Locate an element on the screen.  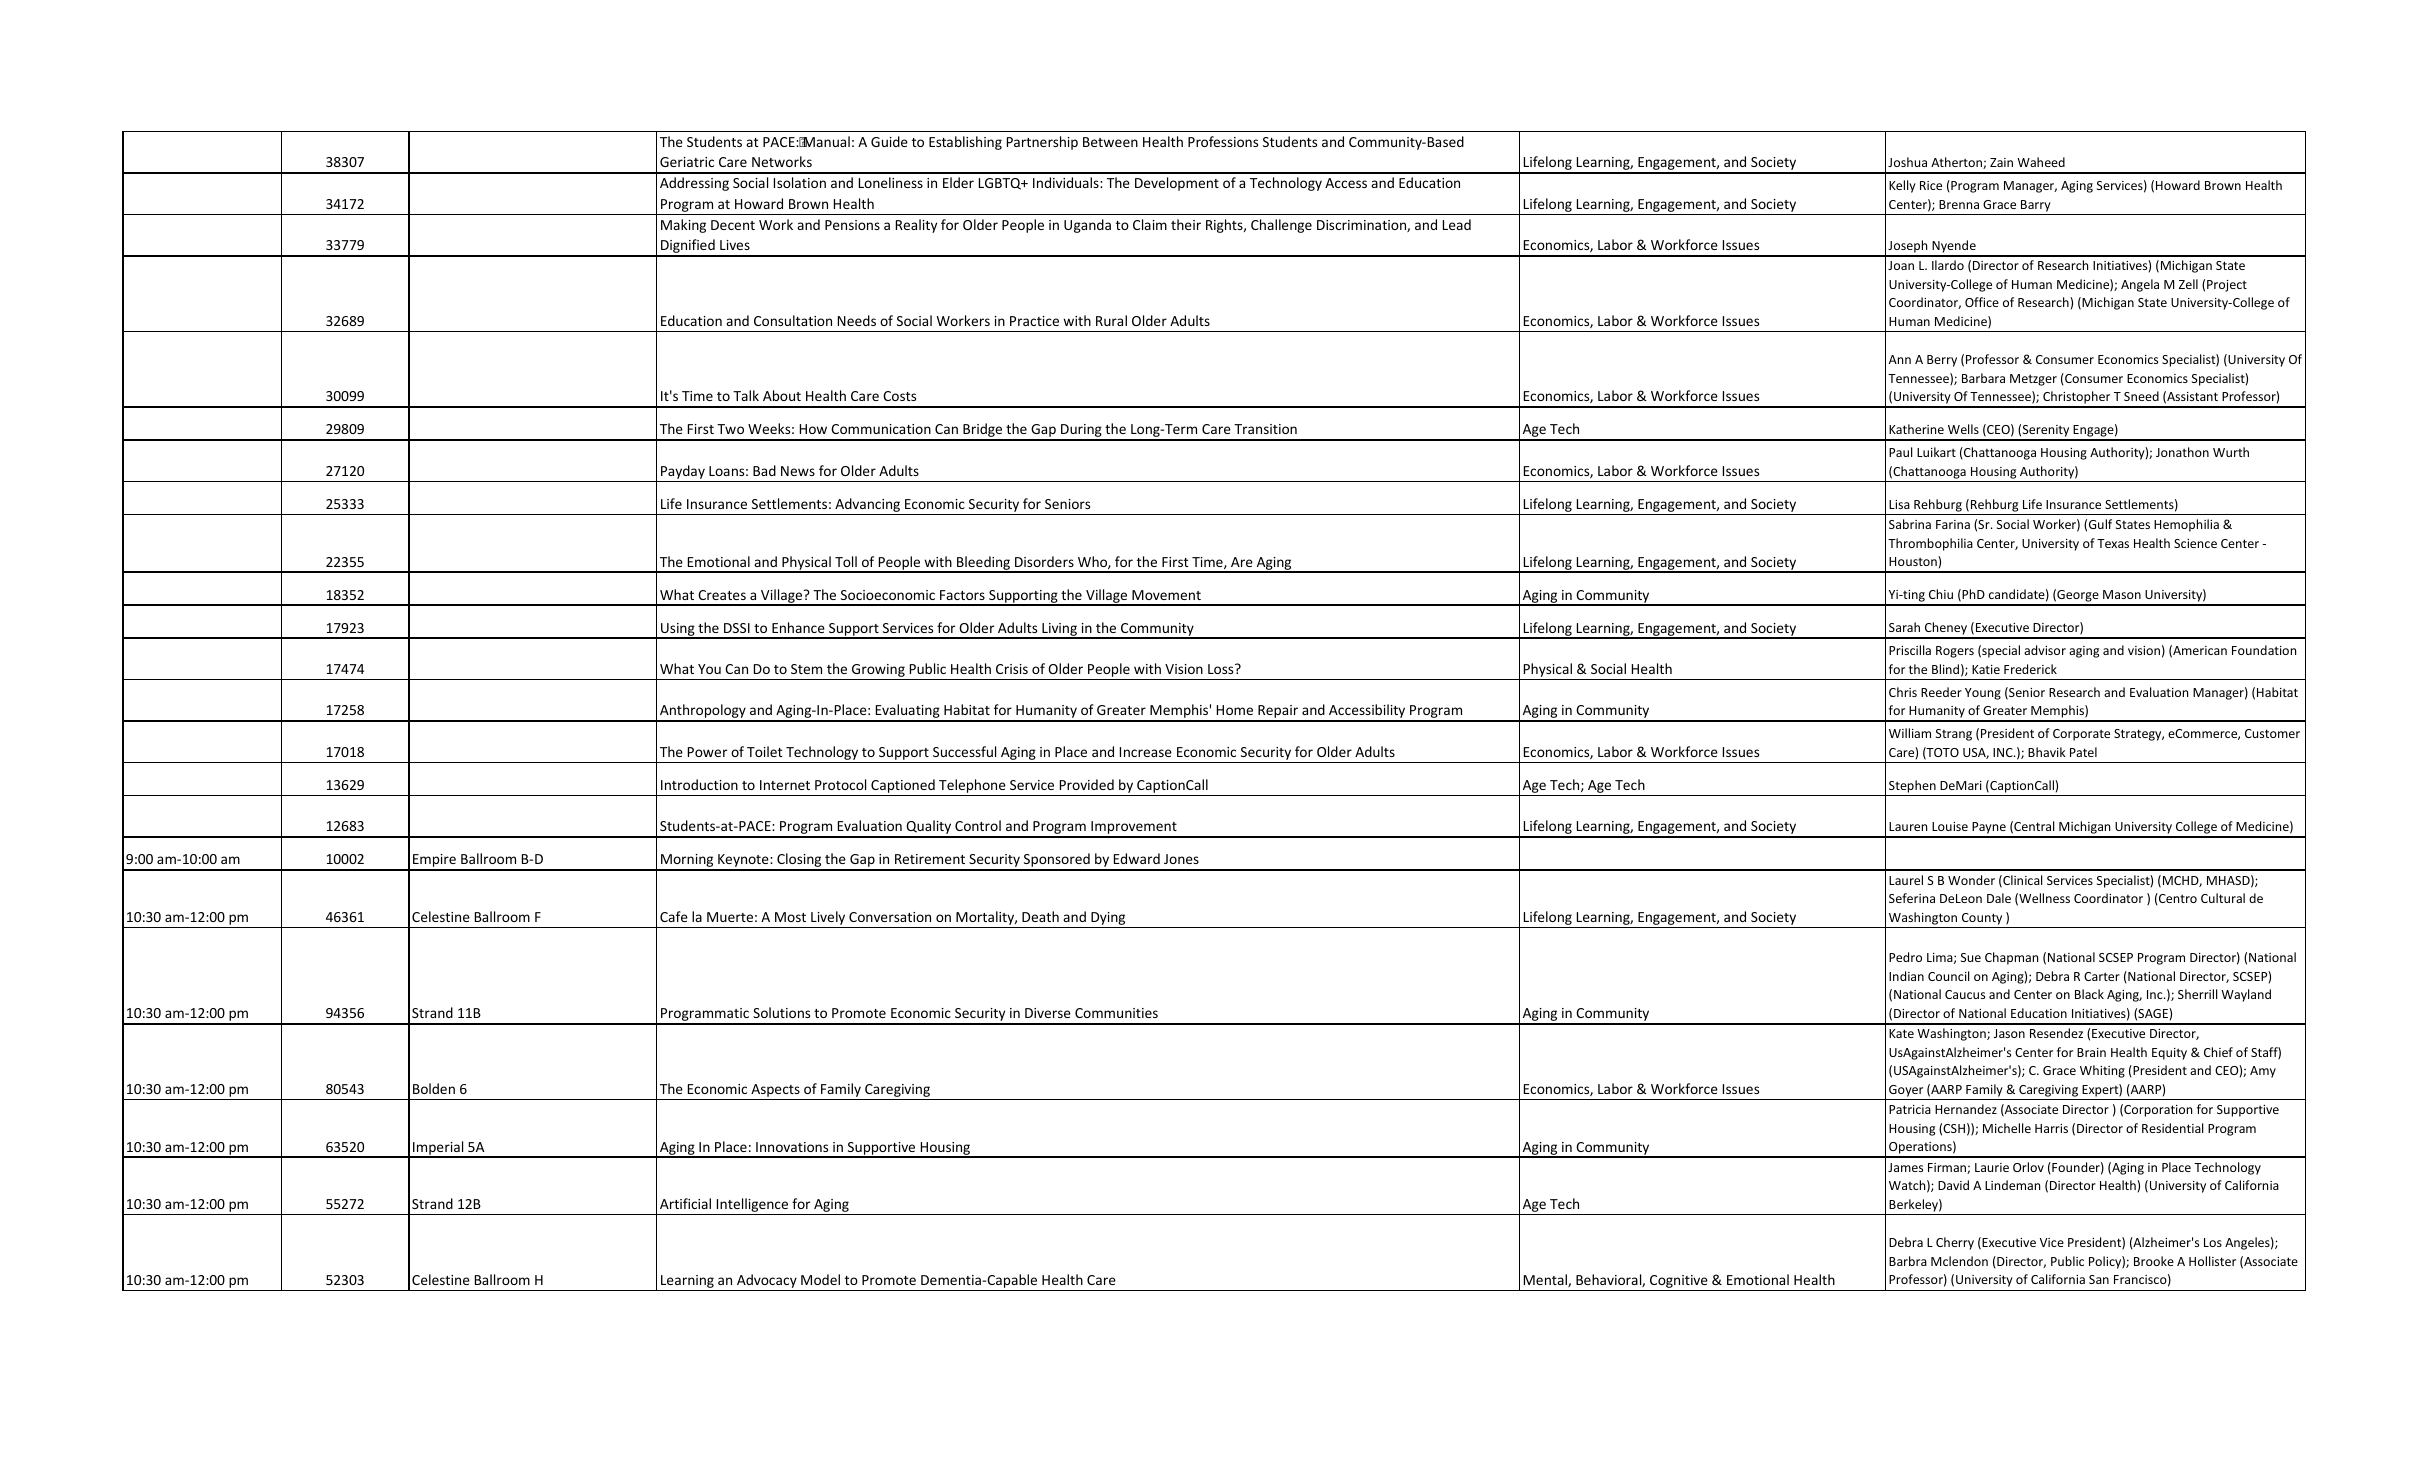
Dale is located at coordinates (1999, 898).
